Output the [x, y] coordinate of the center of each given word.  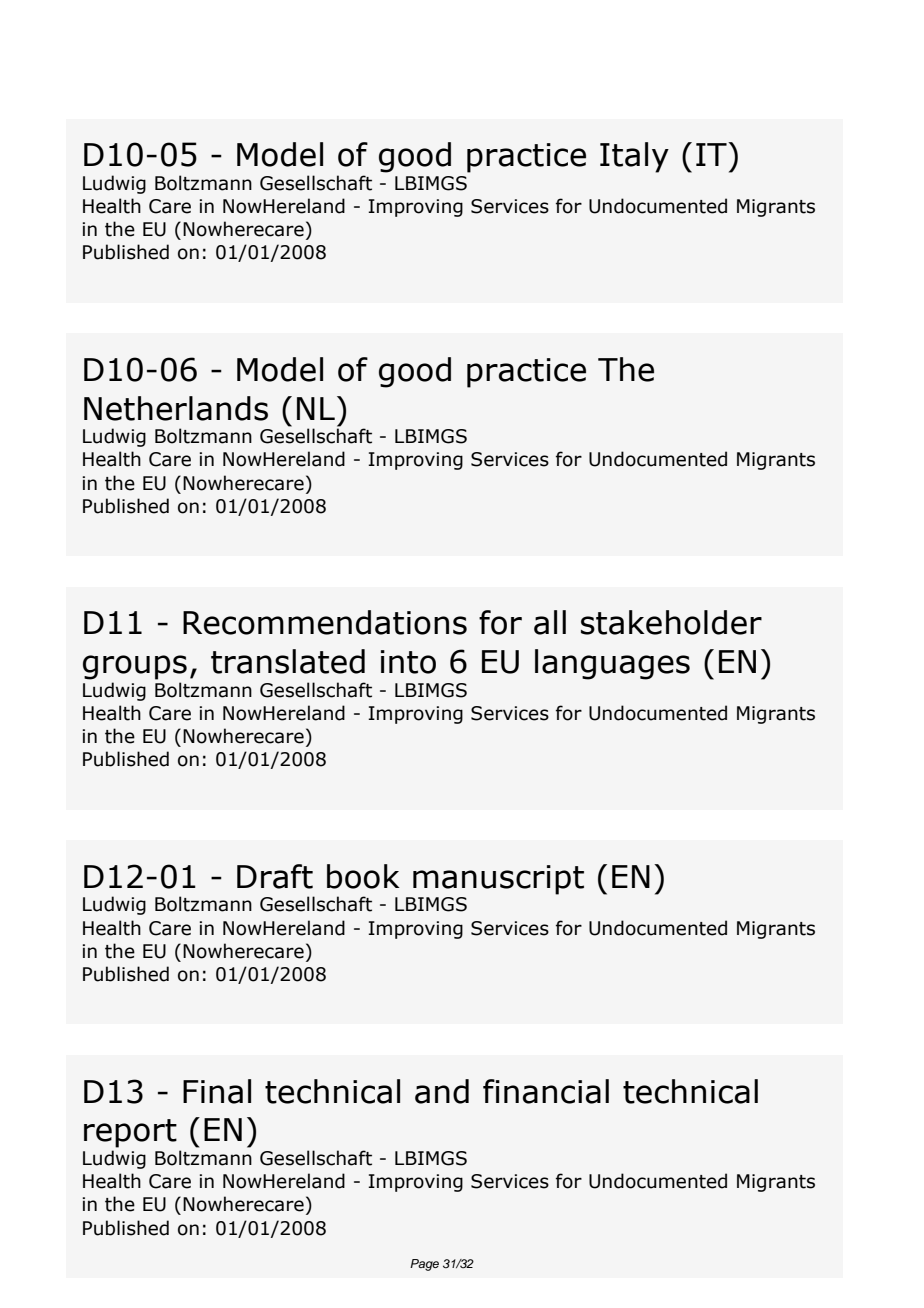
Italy [634, 157]
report [130, 1133]
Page [424, 1265]
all [550, 622]
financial [546, 1091]
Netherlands [176, 408]
